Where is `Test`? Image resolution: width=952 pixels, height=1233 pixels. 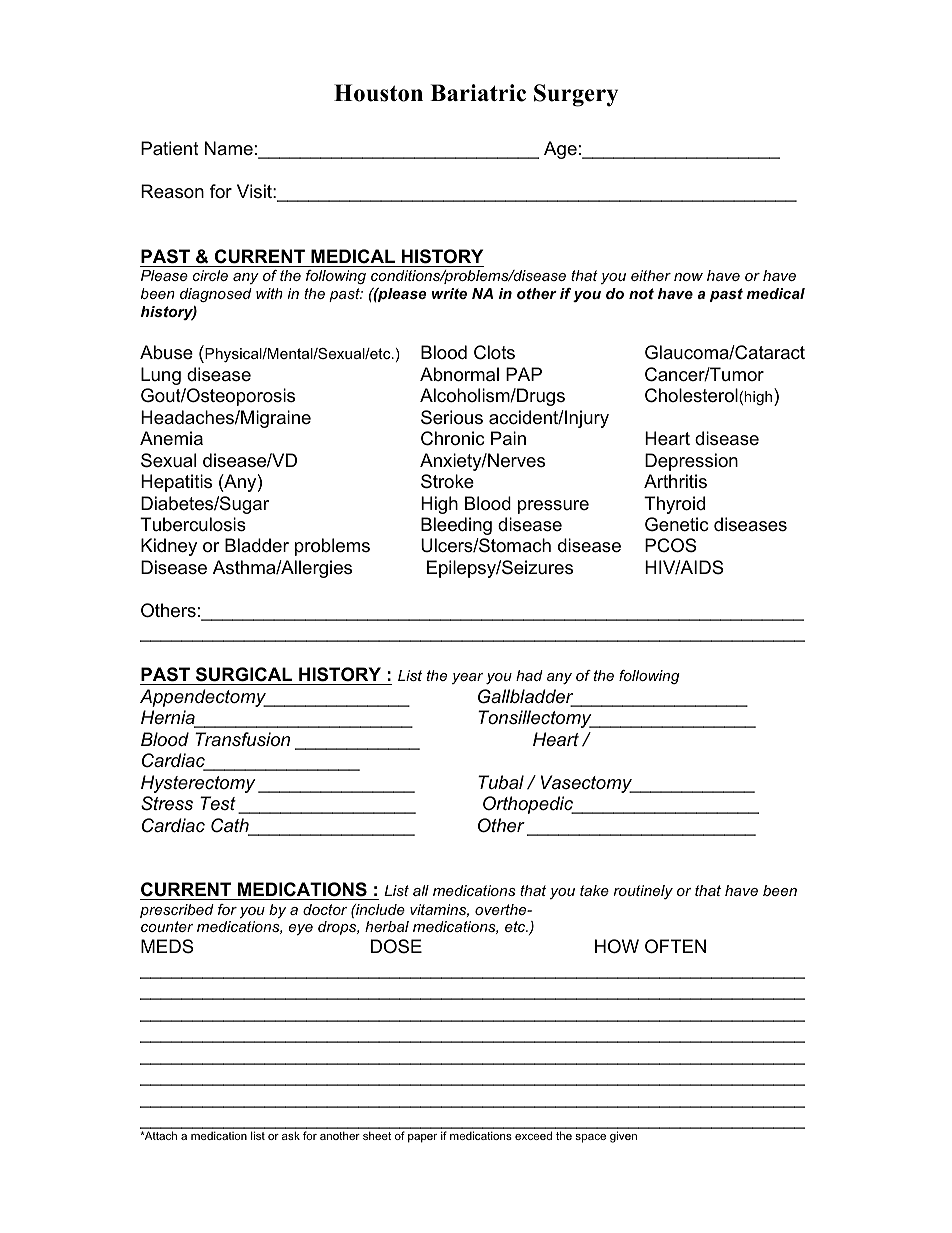
Test is located at coordinates (218, 803).
